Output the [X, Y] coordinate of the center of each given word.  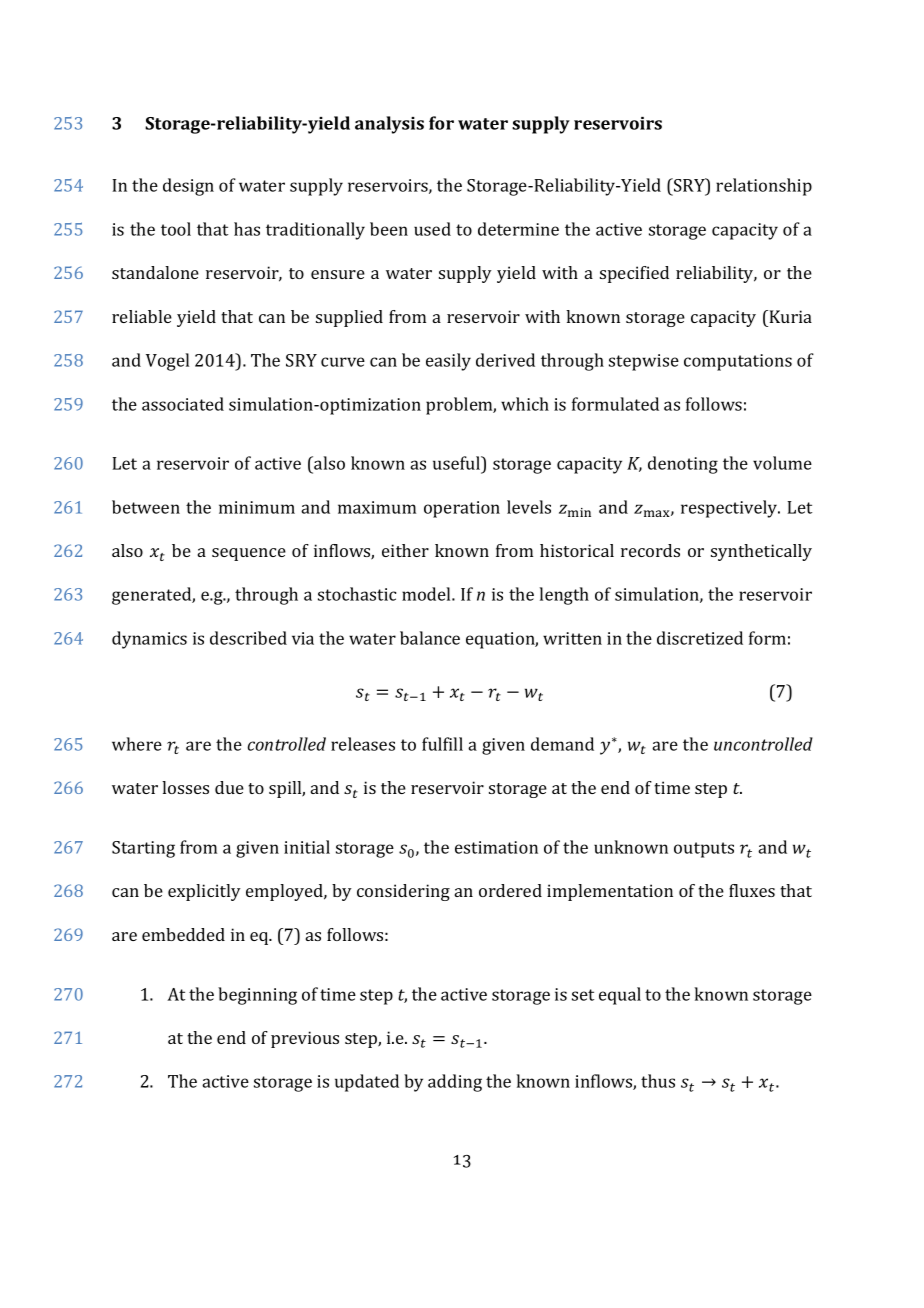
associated [183, 404]
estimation [496, 847]
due [229, 787]
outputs [704, 850]
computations [738, 362]
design [188, 187]
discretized [700, 638]
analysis [389, 125]
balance [430, 638]
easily [448, 362]
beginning [257, 996]
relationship [764, 187]
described [248, 638]
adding [455, 1083]
